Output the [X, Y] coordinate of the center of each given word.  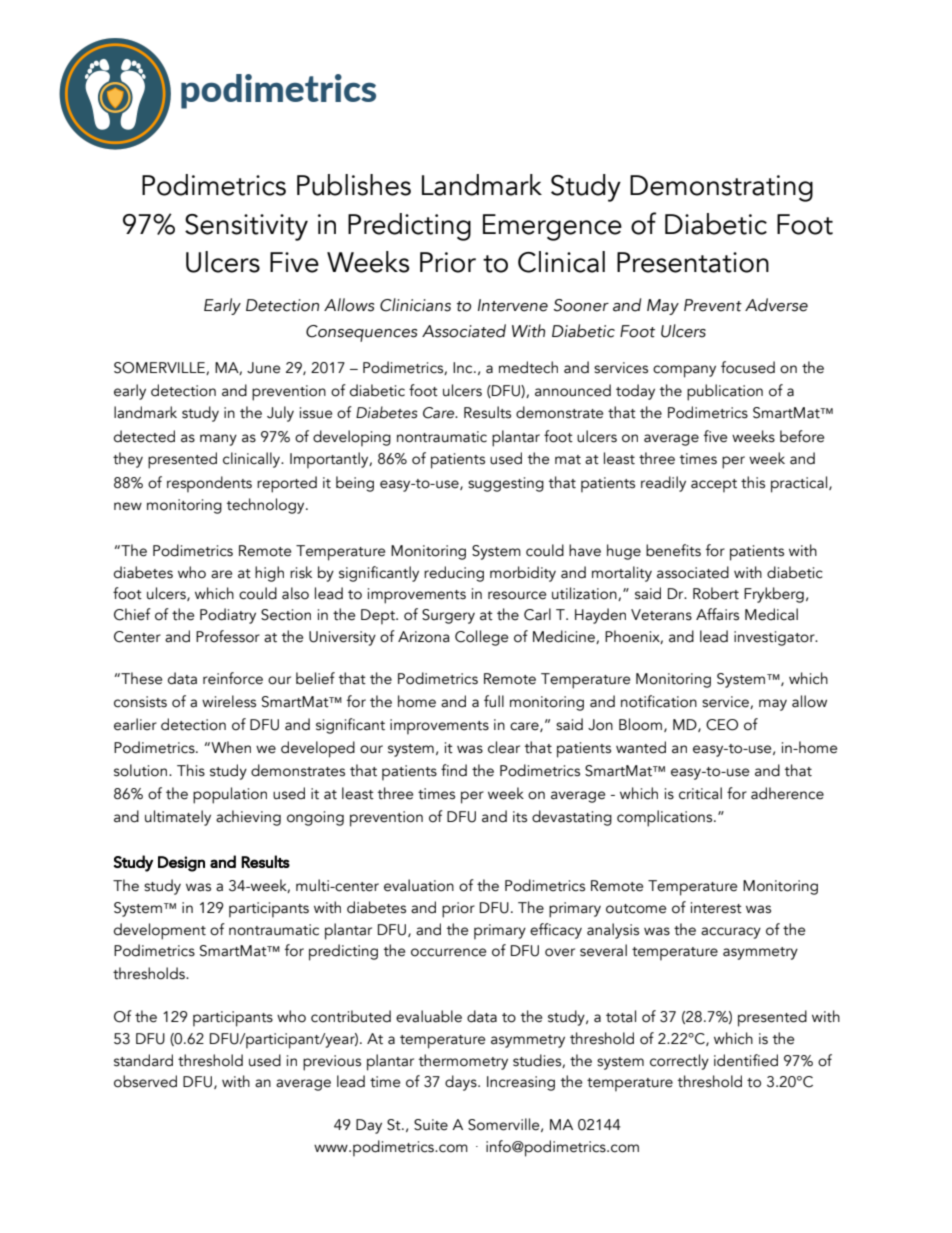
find [454, 770]
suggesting [506, 484]
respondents [209, 484]
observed [145, 1081]
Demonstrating [721, 188]
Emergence [552, 227]
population [230, 795]
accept [714, 486]
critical [700, 793]
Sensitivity [246, 227]
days [462, 1083]
